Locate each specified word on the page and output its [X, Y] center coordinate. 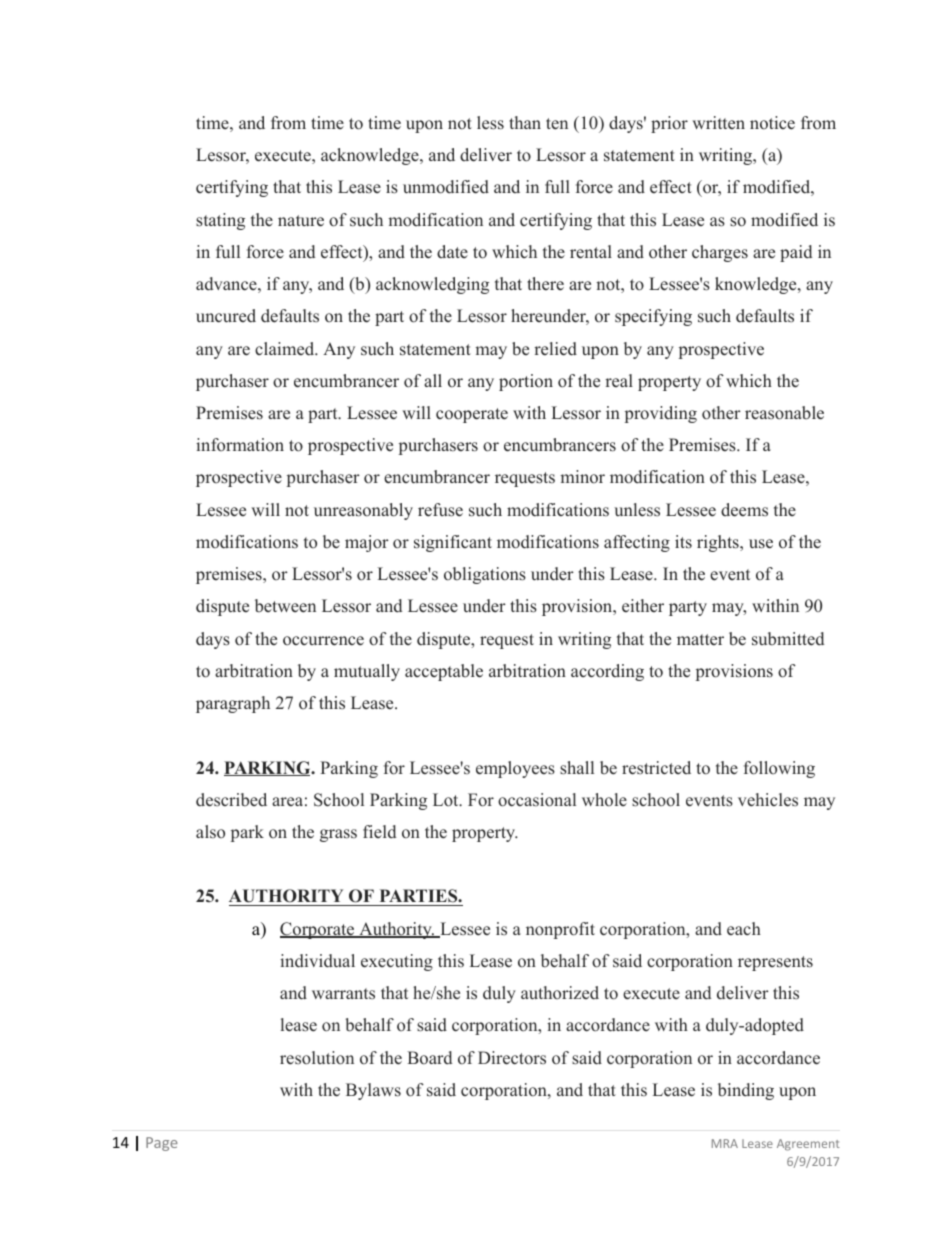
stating [220, 221]
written [718, 123]
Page [162, 1144]
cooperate [472, 415]
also [210, 831]
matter [700, 640]
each [744, 929]
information [240, 445]
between [285, 606]
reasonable [784, 413]
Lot [447, 800]
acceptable [444, 672]
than [525, 122]
